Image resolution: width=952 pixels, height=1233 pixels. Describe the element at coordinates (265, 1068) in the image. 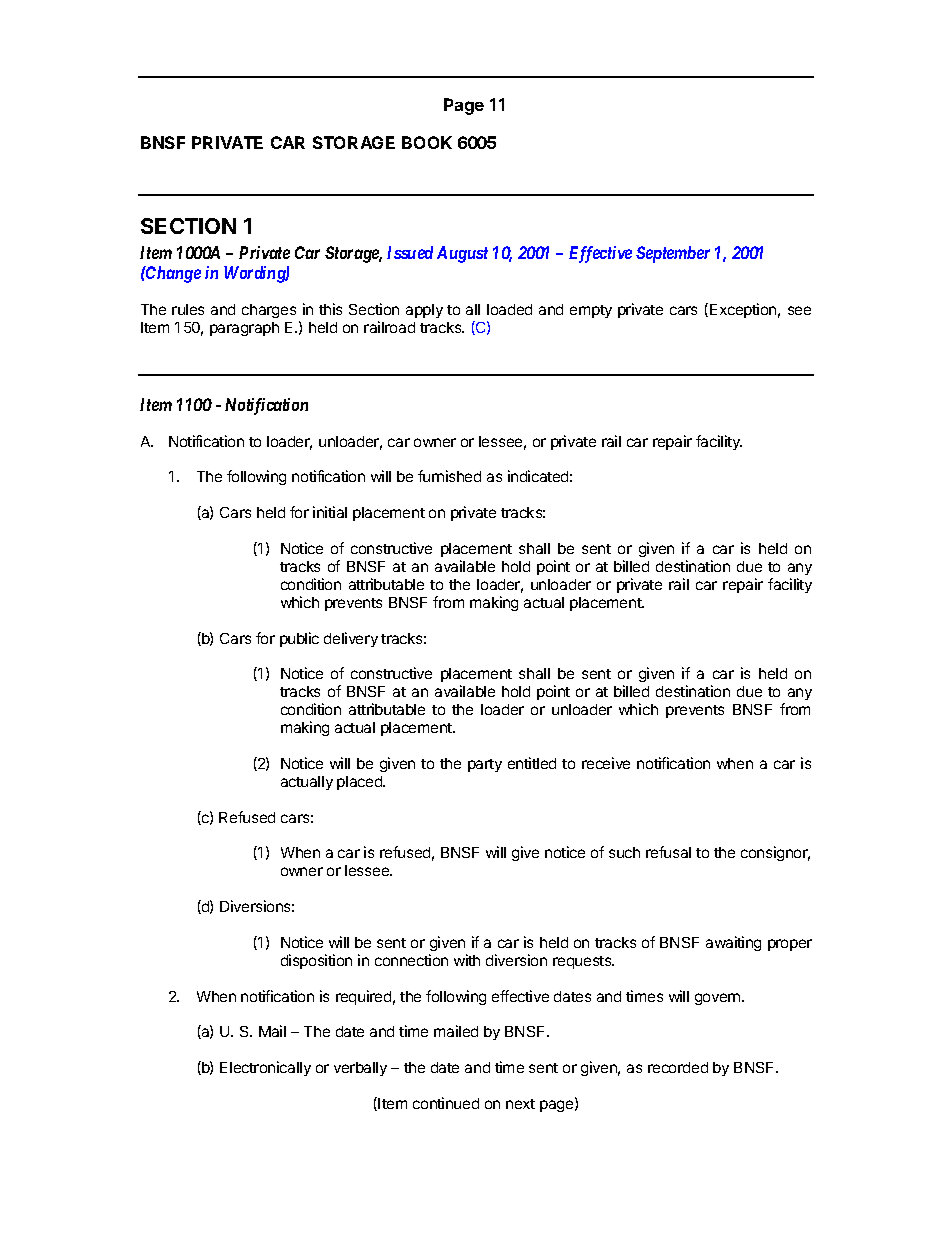

I see `Electronically` at that location.
